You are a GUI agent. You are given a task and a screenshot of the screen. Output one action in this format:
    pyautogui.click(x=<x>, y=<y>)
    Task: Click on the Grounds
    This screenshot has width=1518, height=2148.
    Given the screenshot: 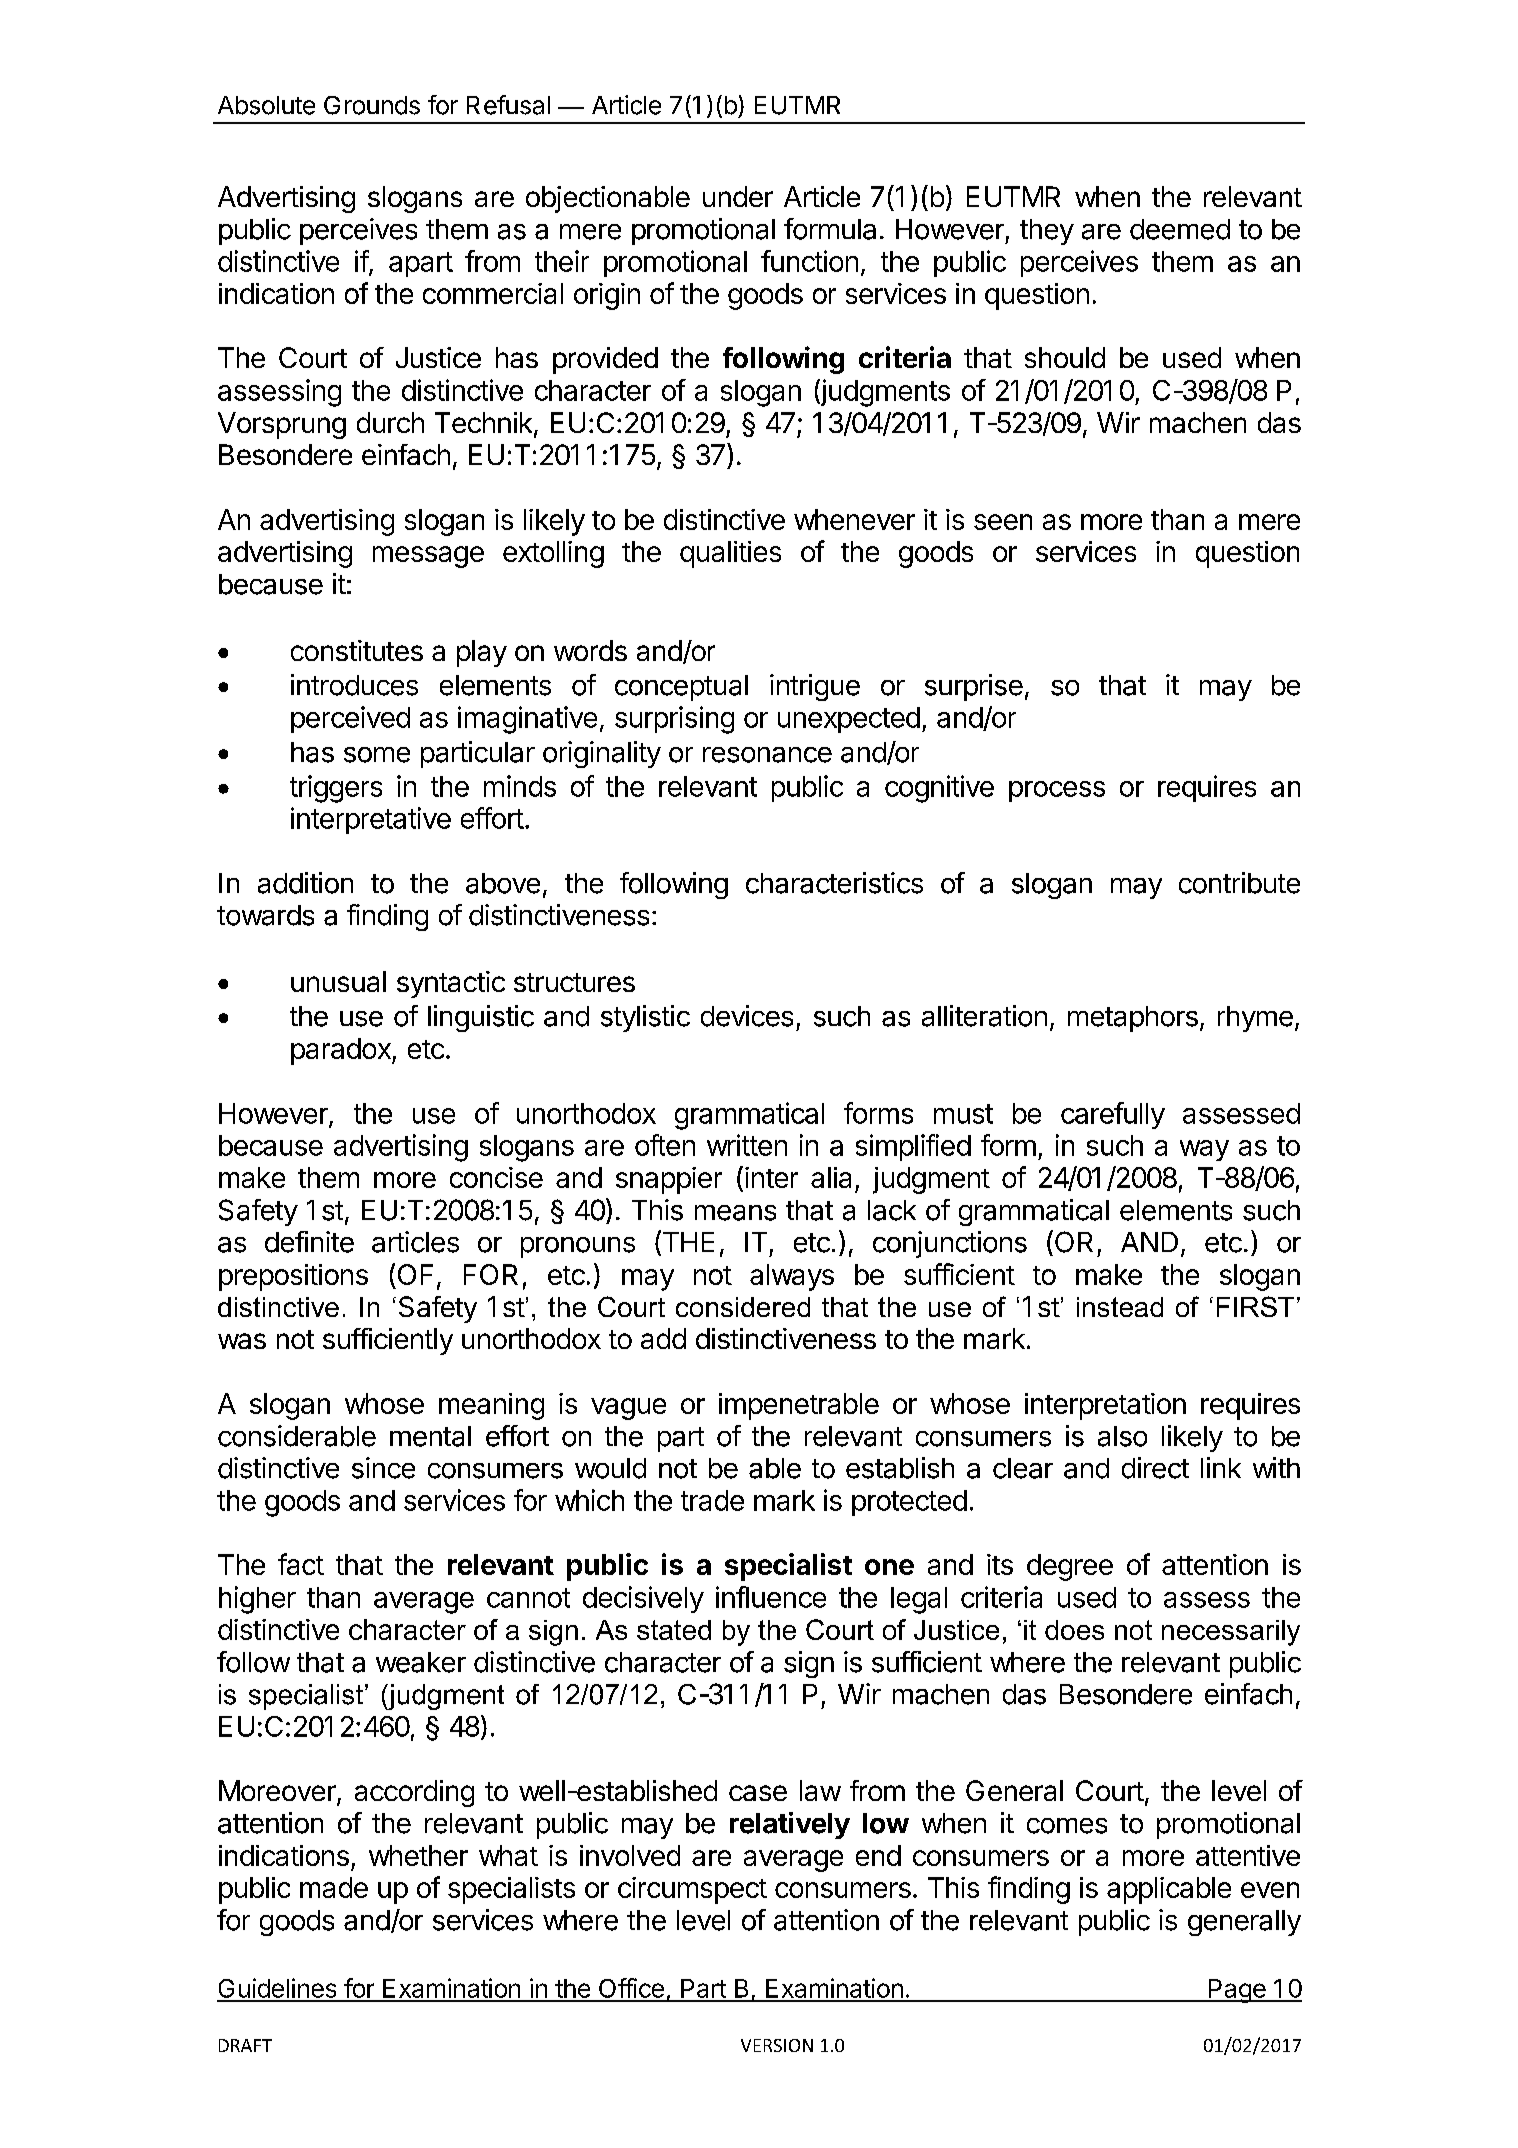 What is the action you would take?
    pyautogui.click(x=372, y=105)
